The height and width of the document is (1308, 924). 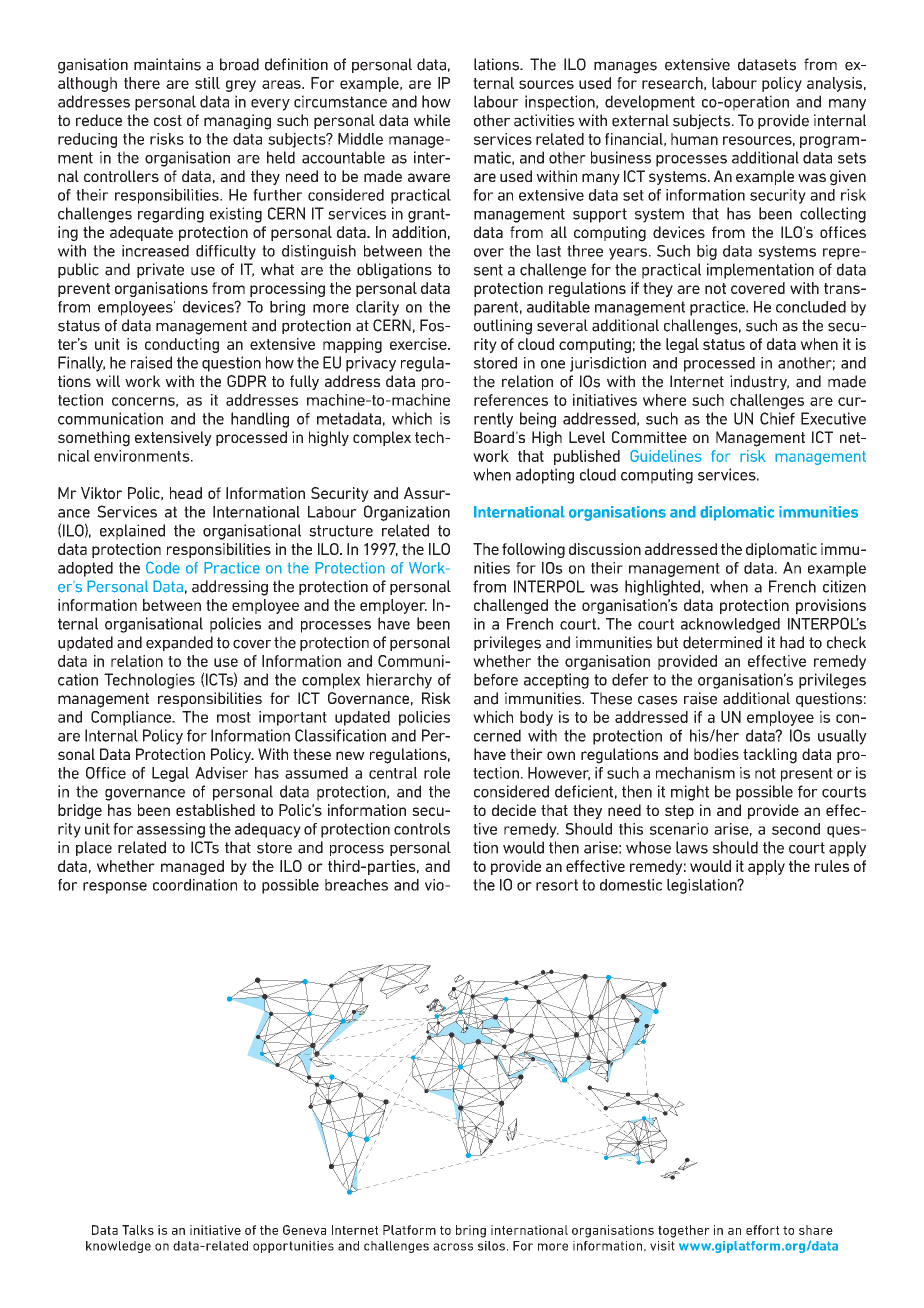 What do you see at coordinates (168, 120) in the document?
I see `cost` at bounding box center [168, 120].
